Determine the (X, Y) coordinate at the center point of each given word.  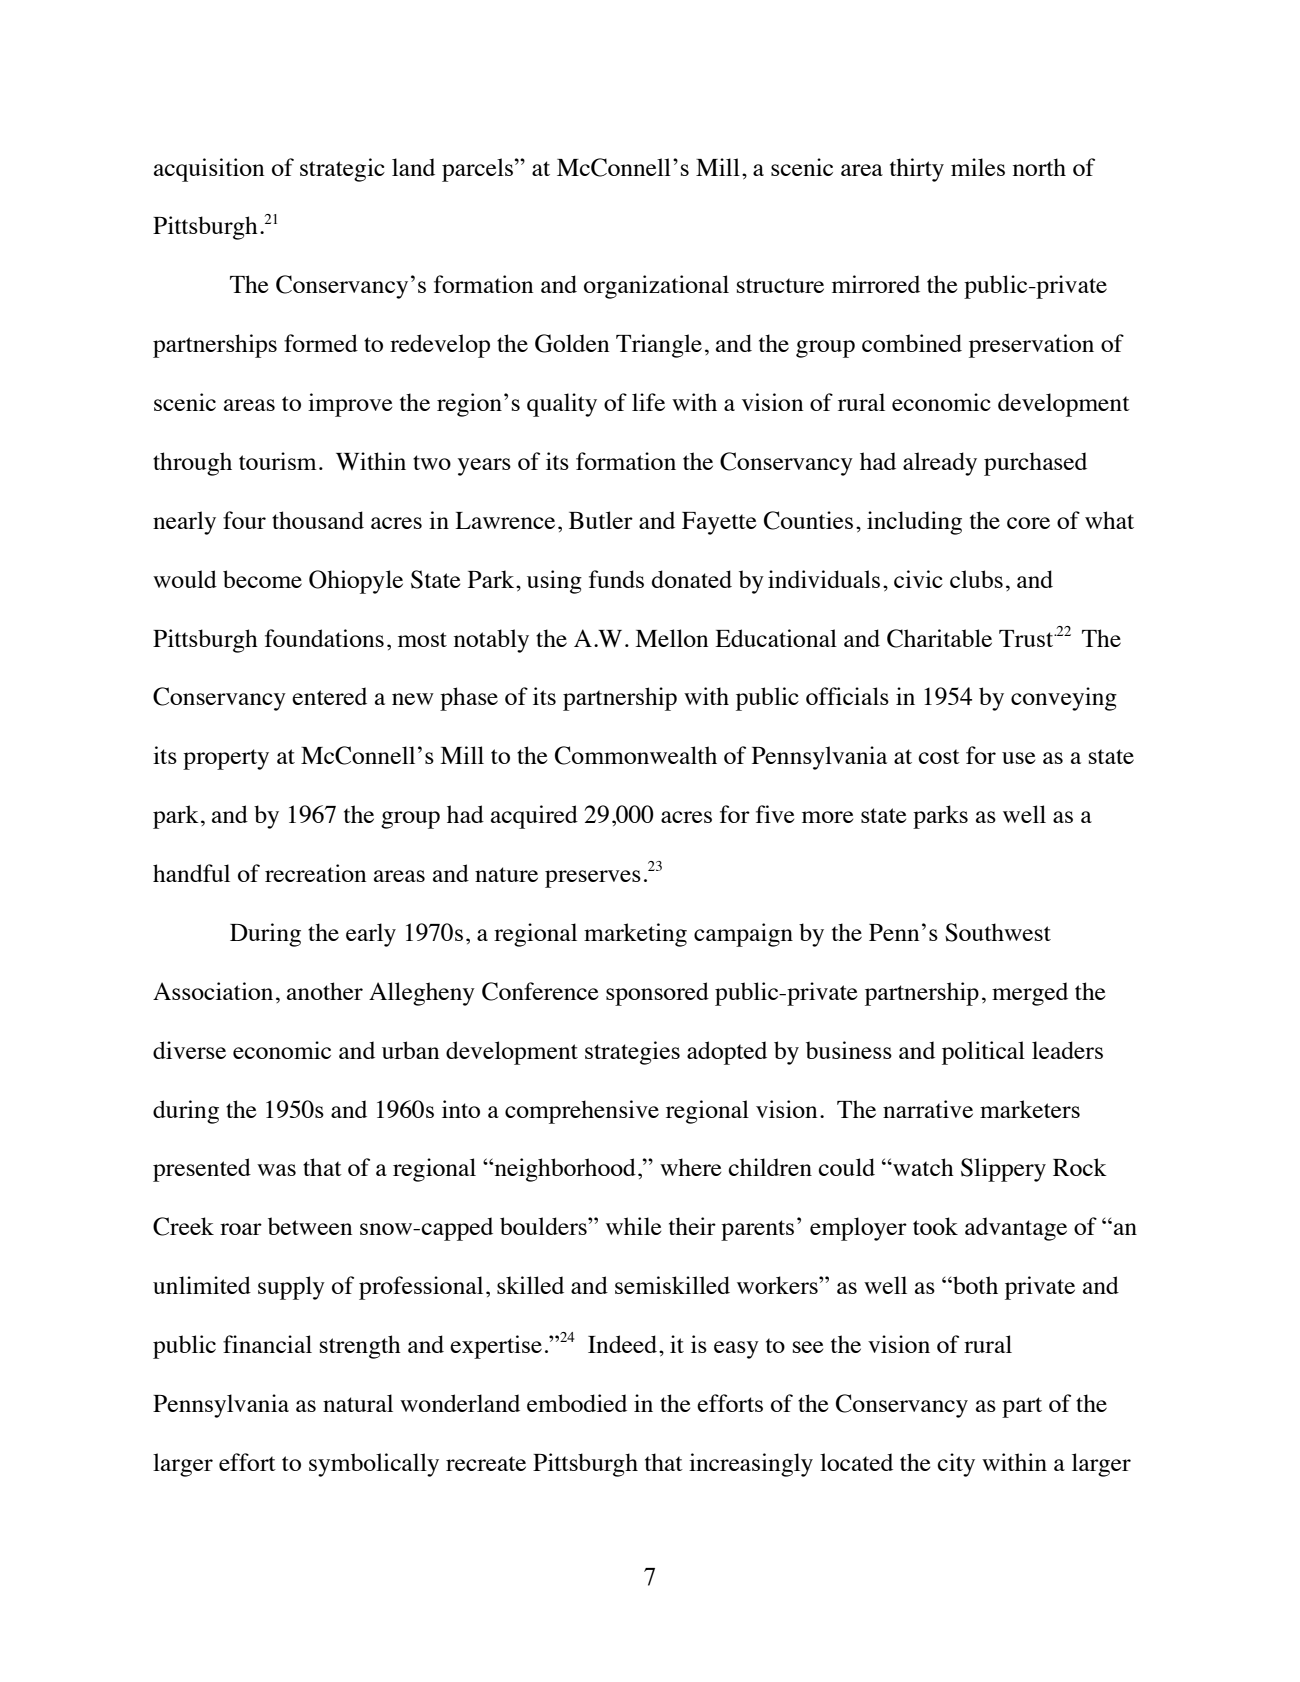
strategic (342, 170)
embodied (577, 1403)
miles (978, 167)
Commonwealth (636, 755)
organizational (656, 287)
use (1019, 758)
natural (358, 1403)
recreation (315, 873)
